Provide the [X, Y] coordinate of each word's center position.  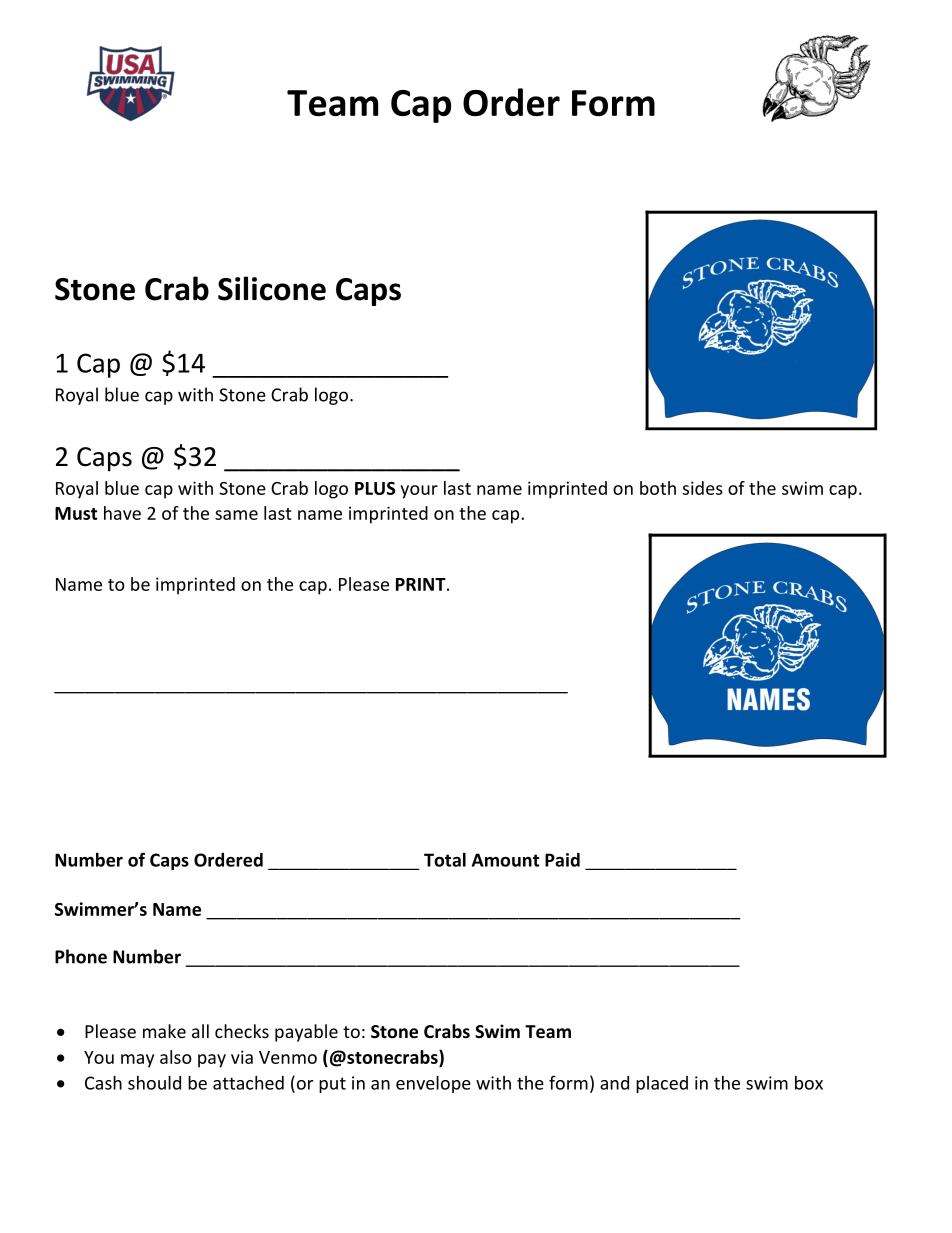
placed [662, 1084]
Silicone [272, 288]
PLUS [375, 488]
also [176, 1057]
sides [703, 488]
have [122, 513]
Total [445, 860]
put [332, 1085]
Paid [562, 860]
